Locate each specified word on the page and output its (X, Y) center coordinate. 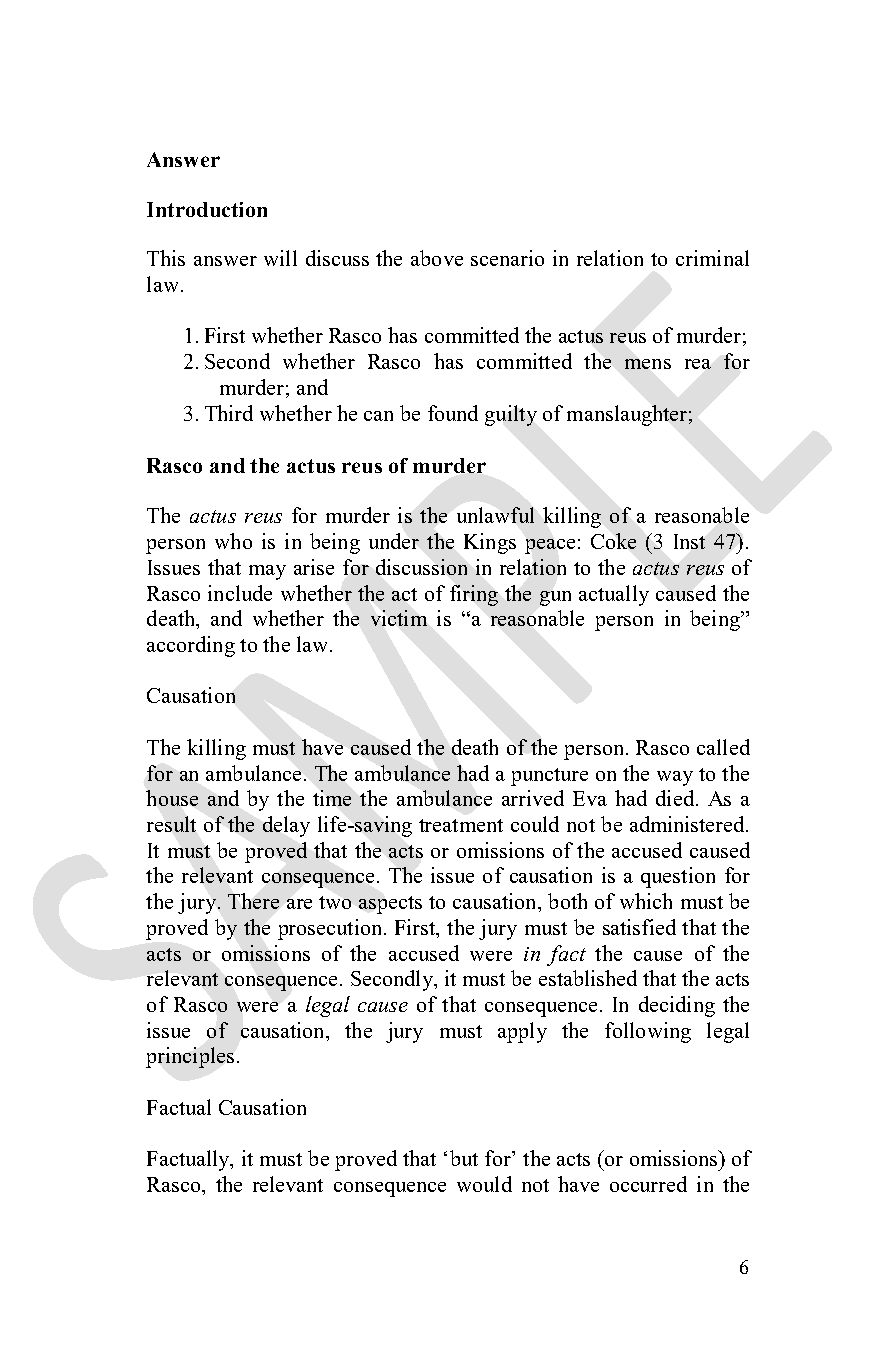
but (464, 1158)
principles (190, 1057)
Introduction (207, 209)
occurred (648, 1184)
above (437, 258)
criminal (712, 258)
